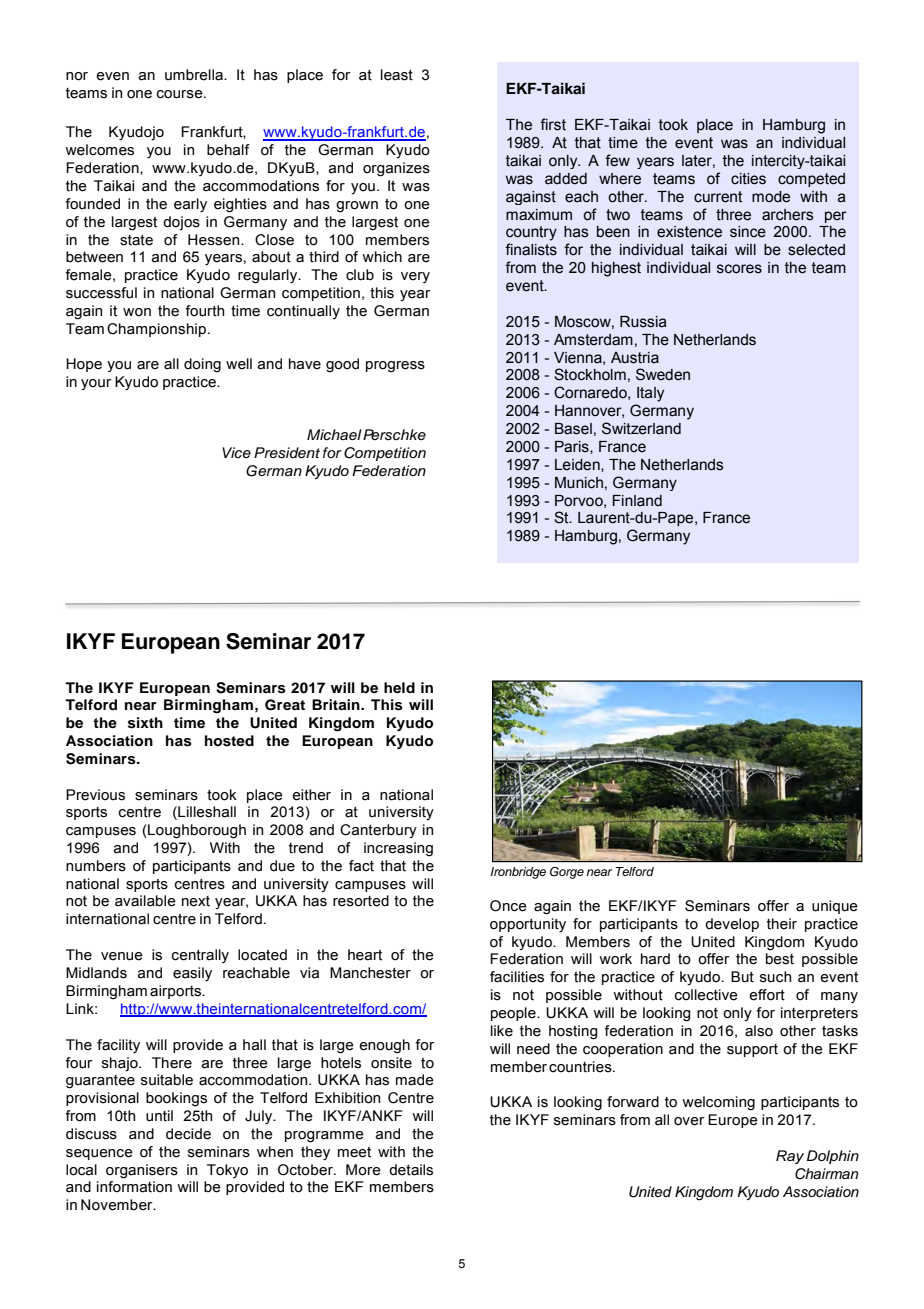  I want to click on doing, so click(202, 365).
